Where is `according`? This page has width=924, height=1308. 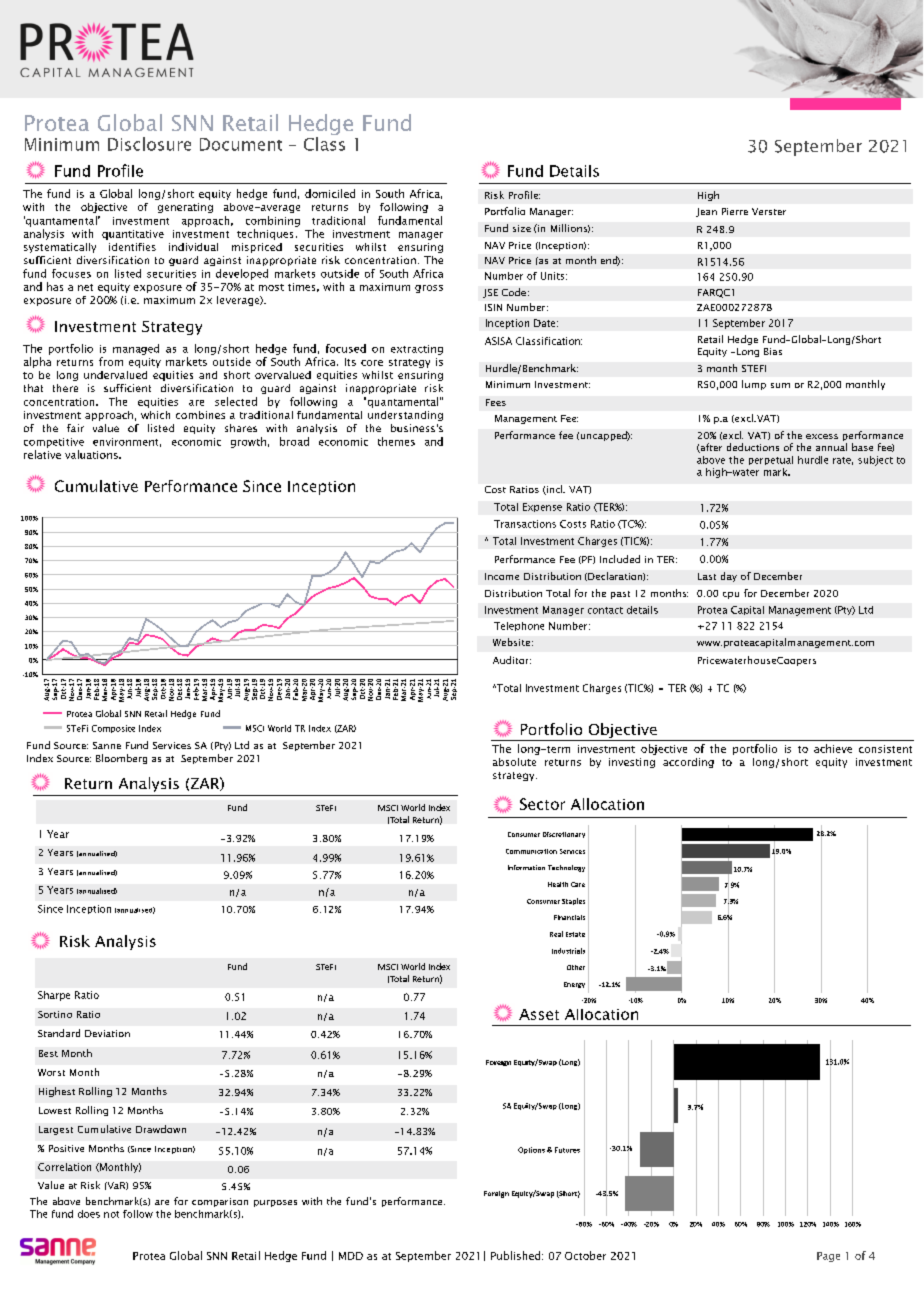 according is located at coordinates (688, 763).
